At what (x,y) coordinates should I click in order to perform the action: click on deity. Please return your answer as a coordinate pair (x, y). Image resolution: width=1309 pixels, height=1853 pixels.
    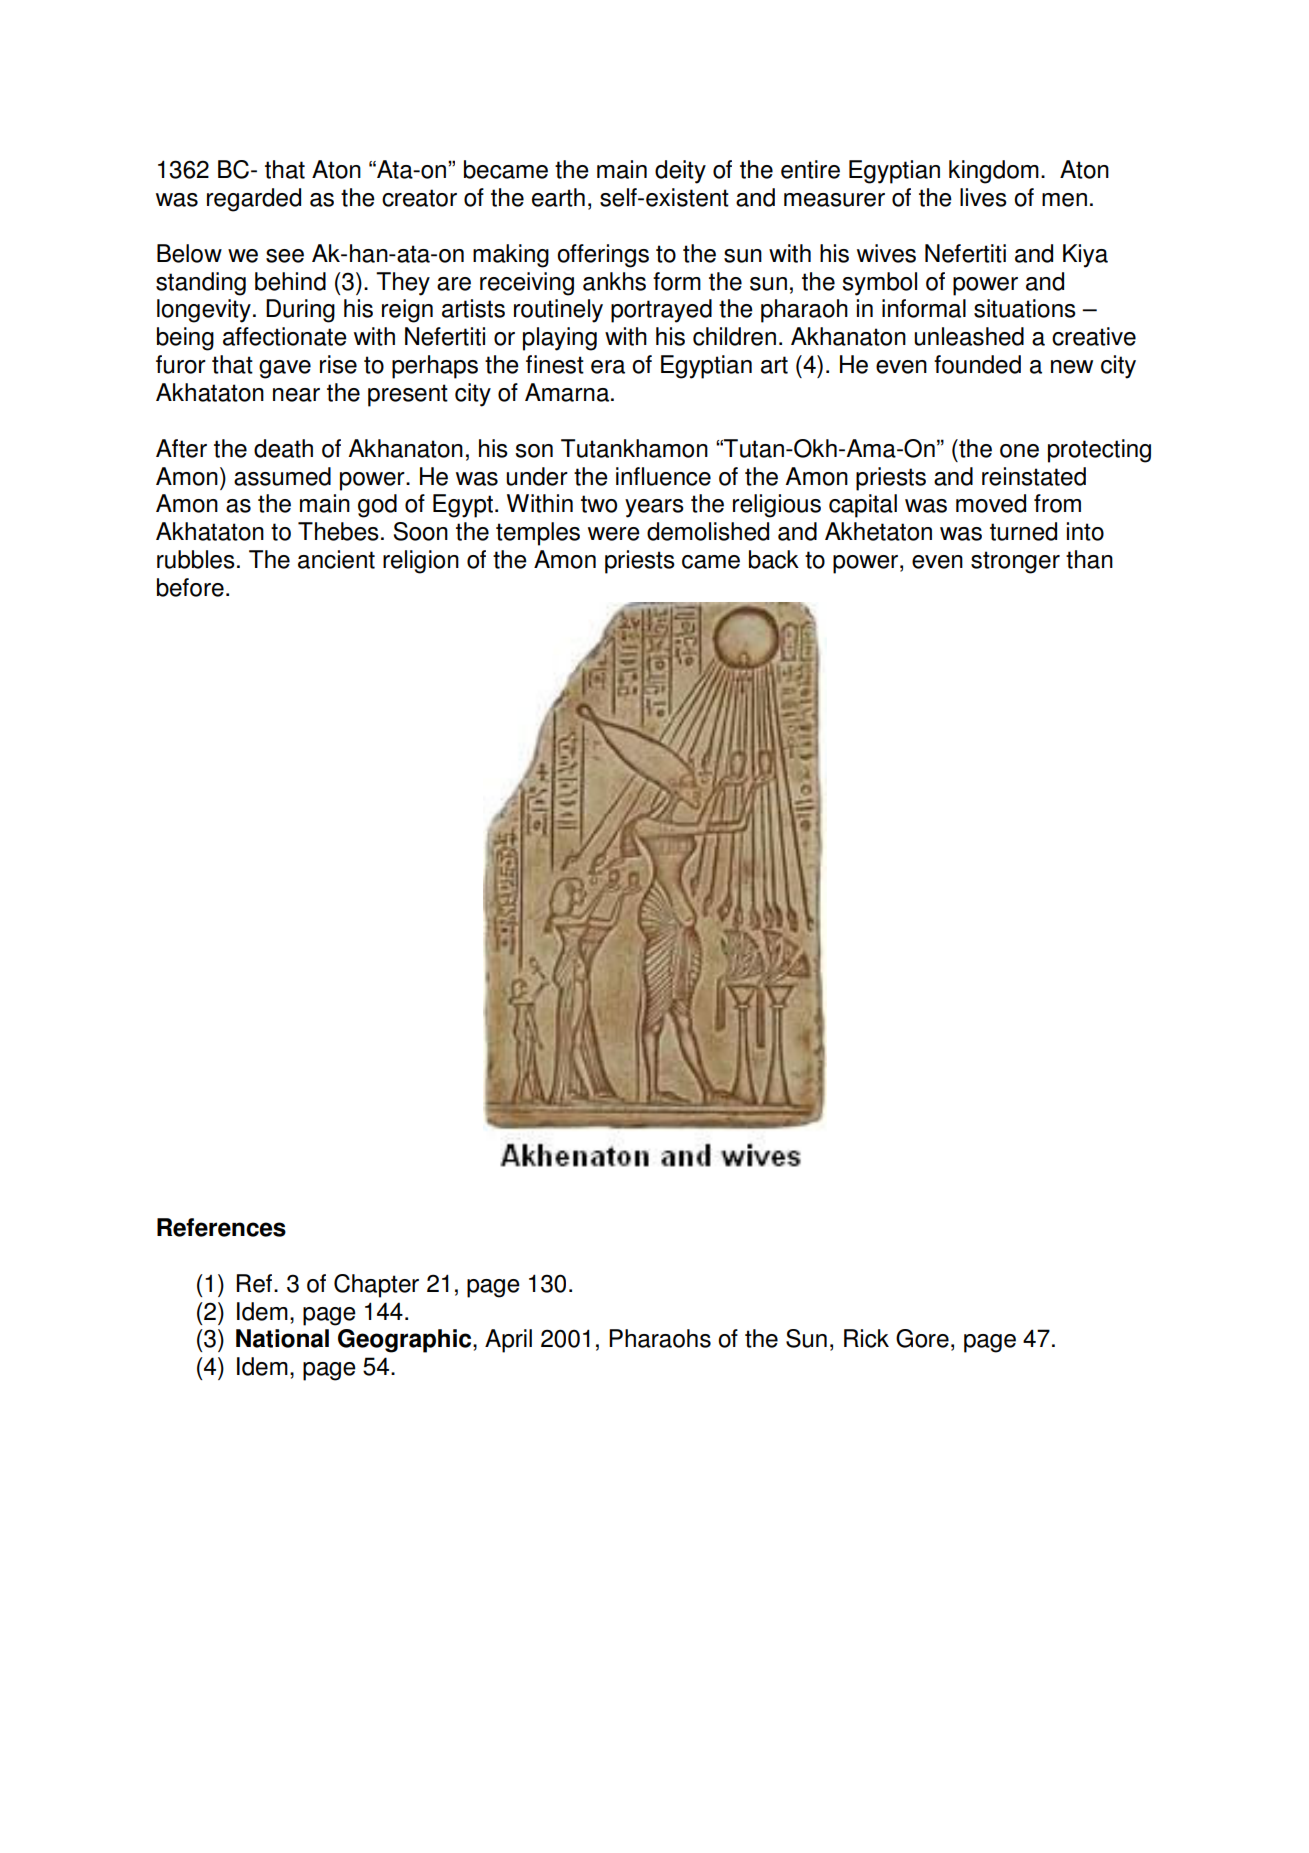
    Looking at the image, I should click on (680, 172).
